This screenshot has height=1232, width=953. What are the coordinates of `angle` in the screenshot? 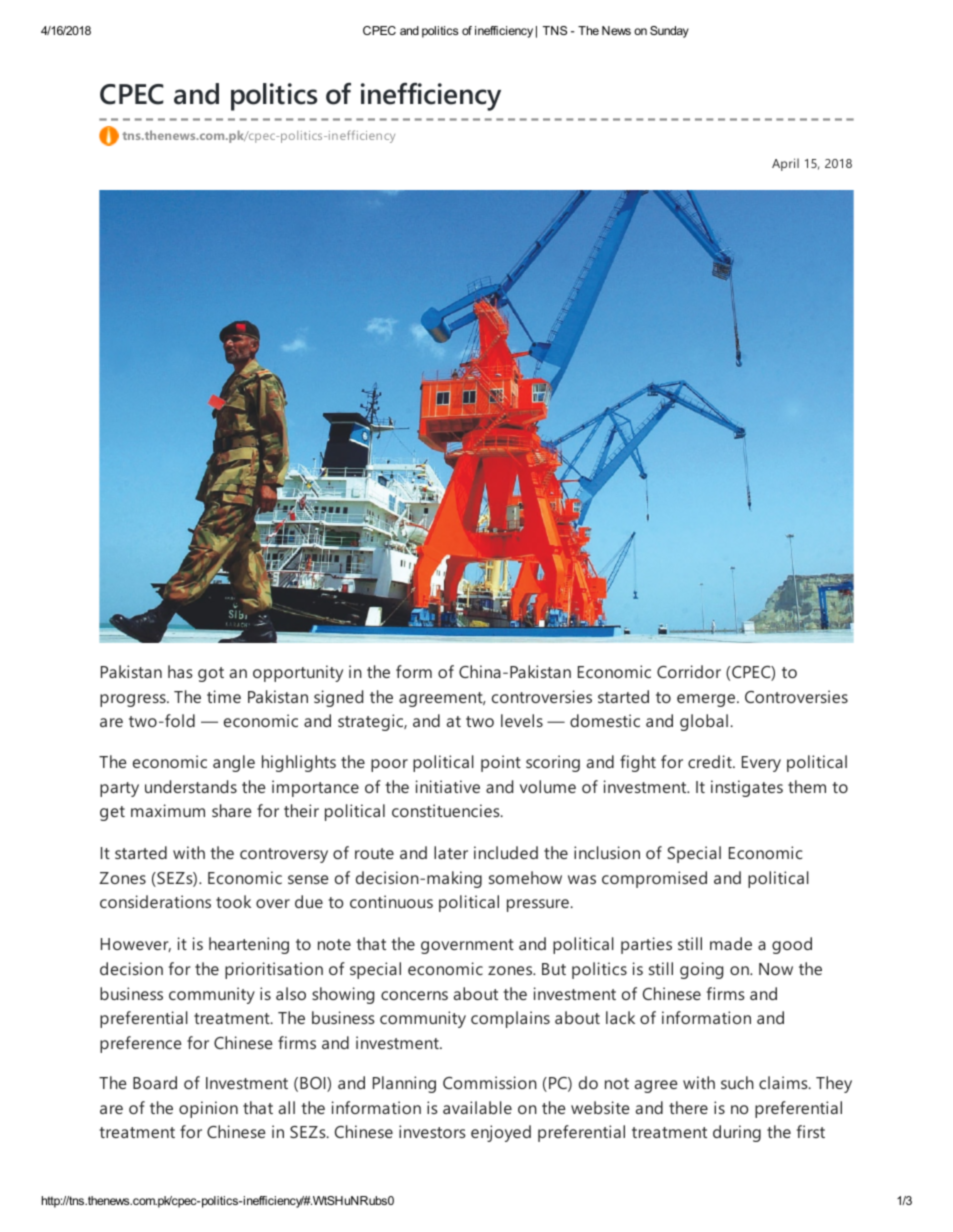 It's located at (234, 763).
